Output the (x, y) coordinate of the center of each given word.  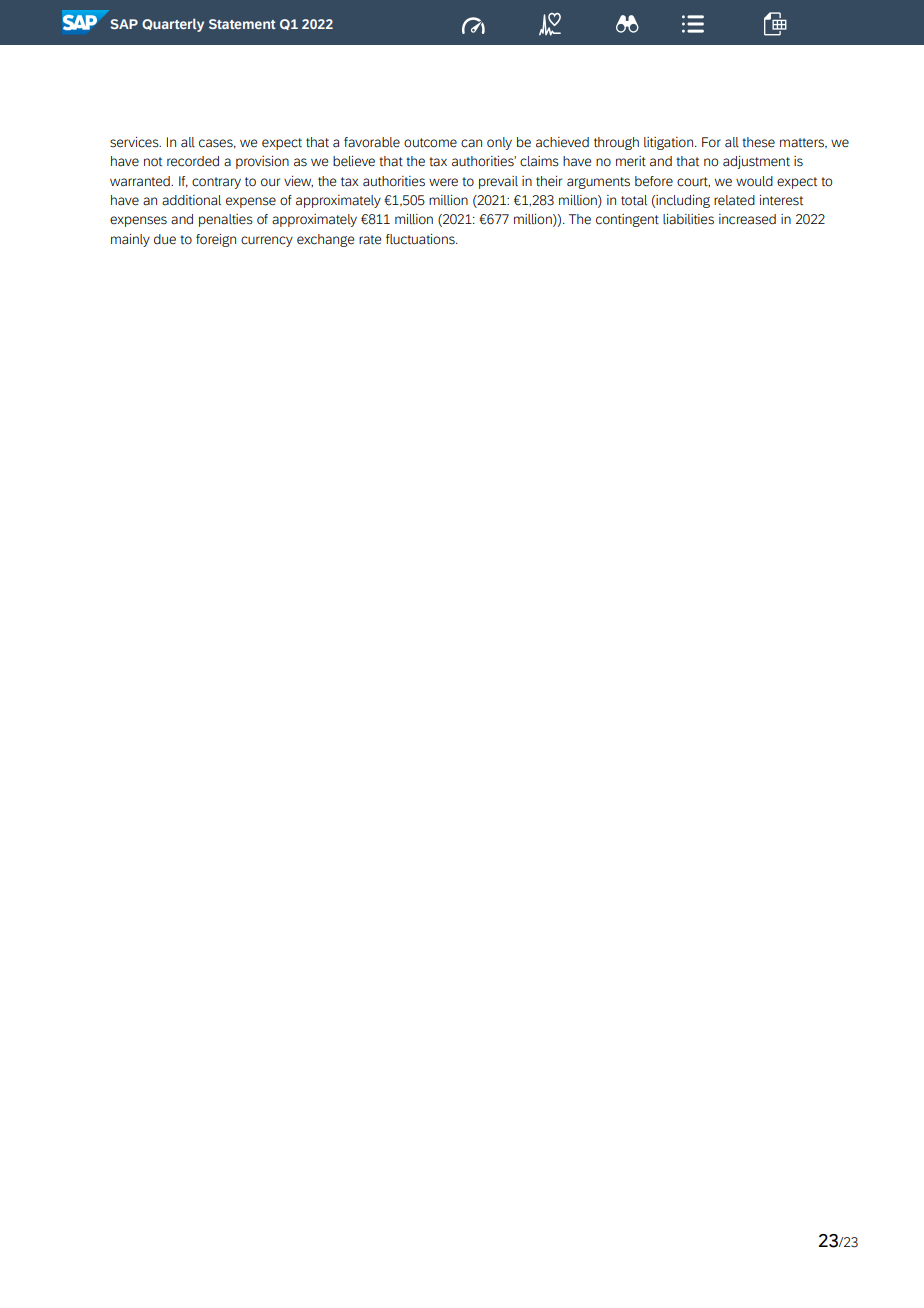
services (135, 142)
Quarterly (173, 25)
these (758, 142)
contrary (216, 183)
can (471, 143)
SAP (124, 24)
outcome (430, 143)
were (443, 182)
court (693, 182)
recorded (193, 161)
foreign (216, 240)
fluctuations (421, 239)
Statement (242, 24)
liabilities (688, 219)
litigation (670, 143)
